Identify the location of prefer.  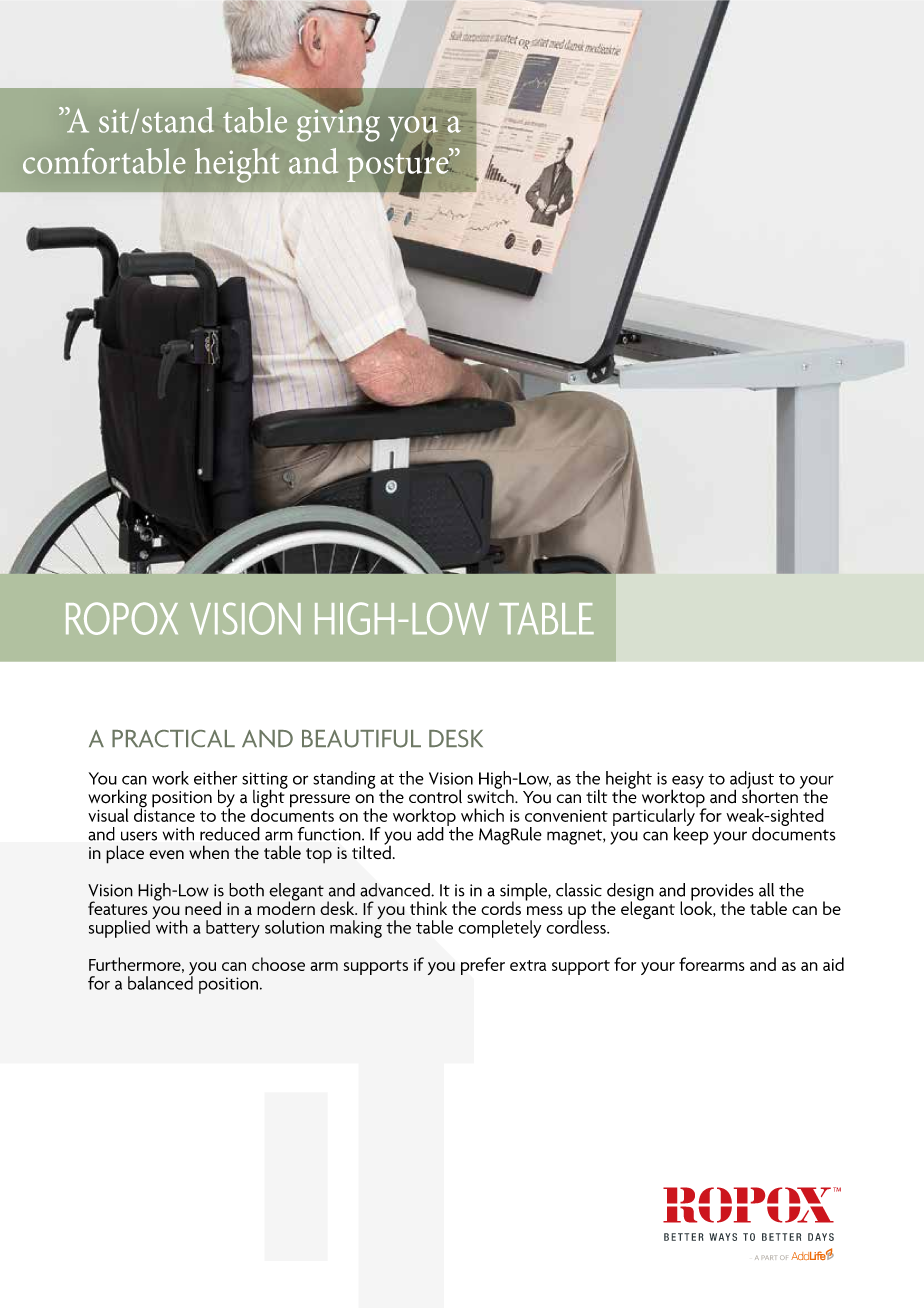
(483, 966).
